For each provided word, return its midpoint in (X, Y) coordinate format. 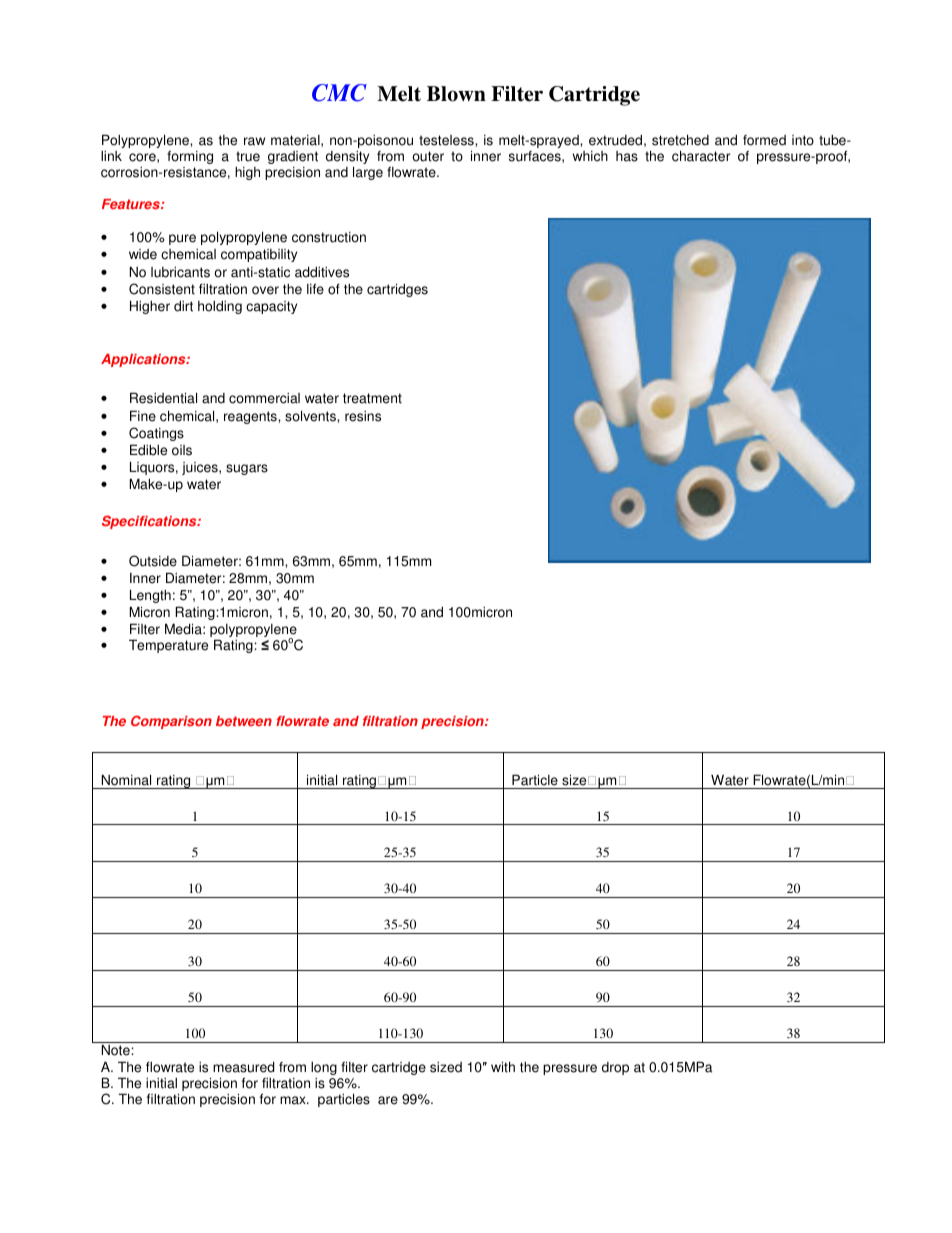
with (503, 1067)
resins (363, 416)
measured (243, 1067)
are (388, 1100)
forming (190, 157)
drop (615, 1068)
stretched (680, 140)
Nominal (126, 780)
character (701, 156)
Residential (163, 398)
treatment (372, 398)
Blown (456, 94)
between (244, 721)
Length (150, 596)
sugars (247, 469)
